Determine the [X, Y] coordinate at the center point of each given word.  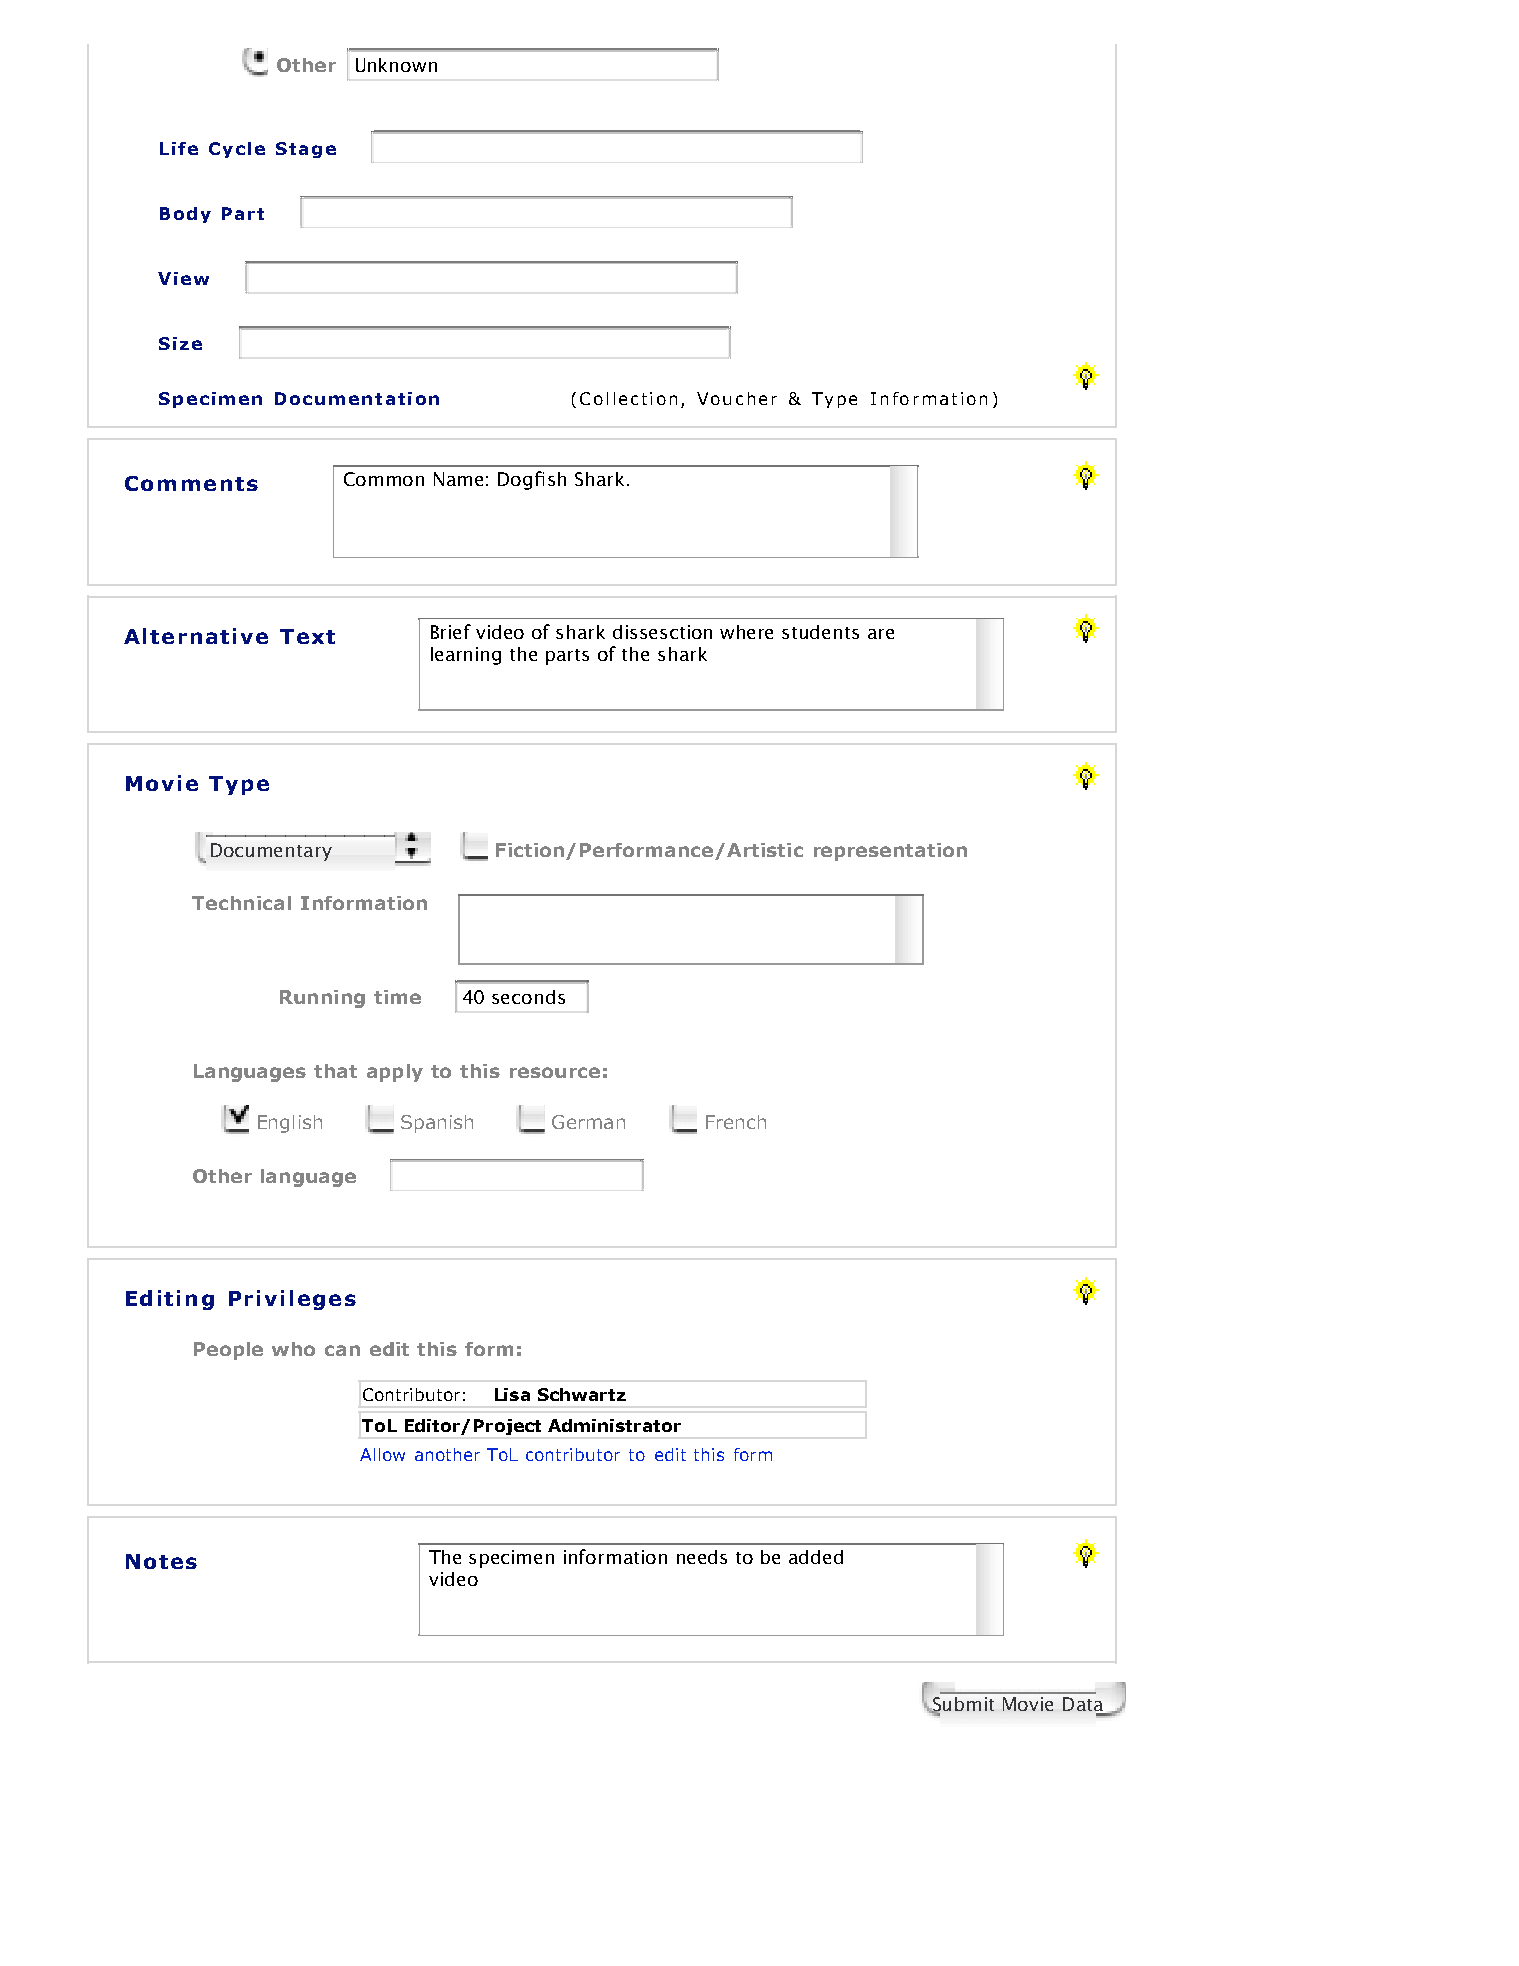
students [820, 632]
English [290, 1124]
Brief [451, 631]
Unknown [396, 65]
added [816, 1557]
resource [555, 1072]
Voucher [737, 398]
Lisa [512, 1394]
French [736, 1122]
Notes [161, 1561]
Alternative [196, 636]
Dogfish [532, 480]
